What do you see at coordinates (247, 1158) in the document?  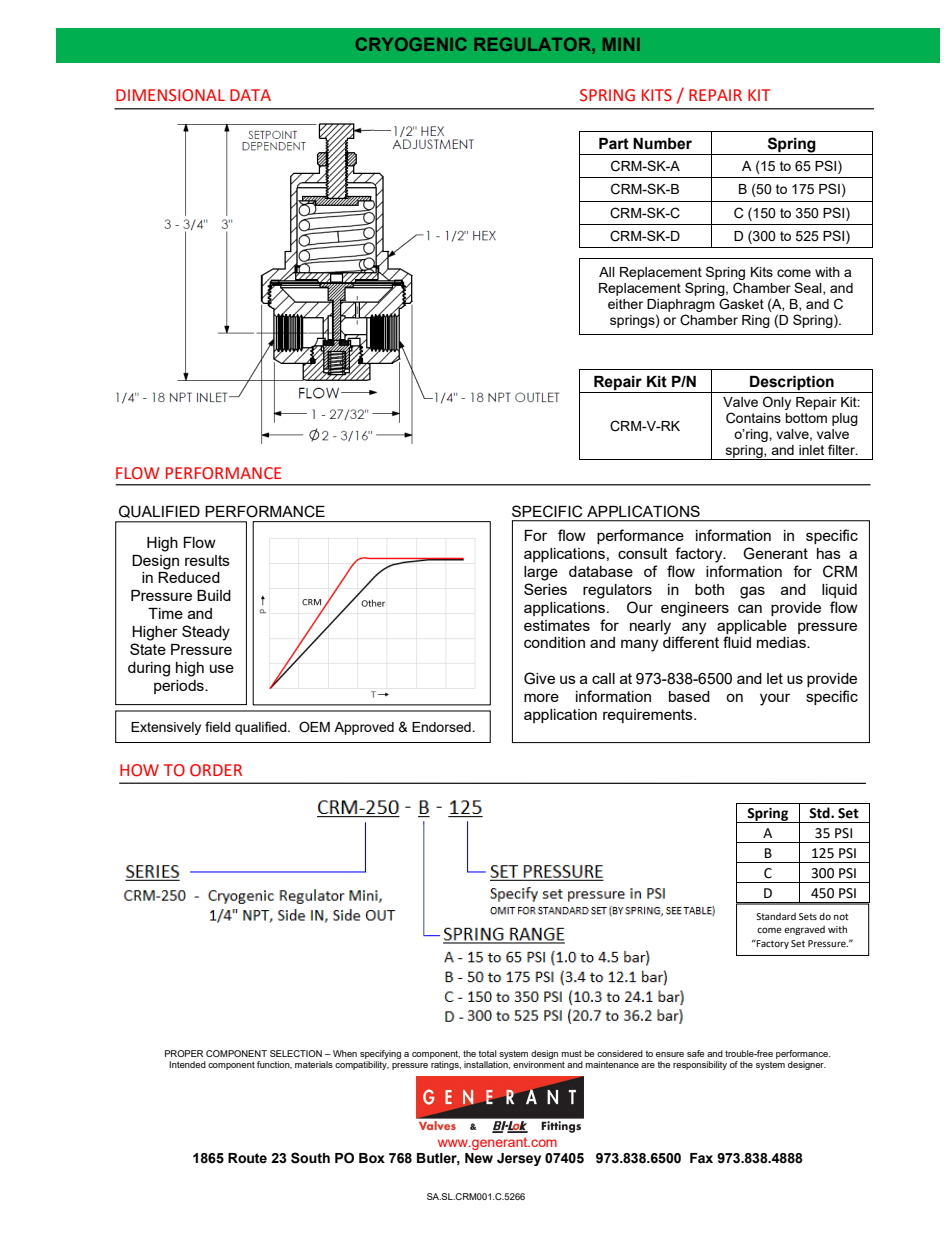 I see `Route` at bounding box center [247, 1158].
